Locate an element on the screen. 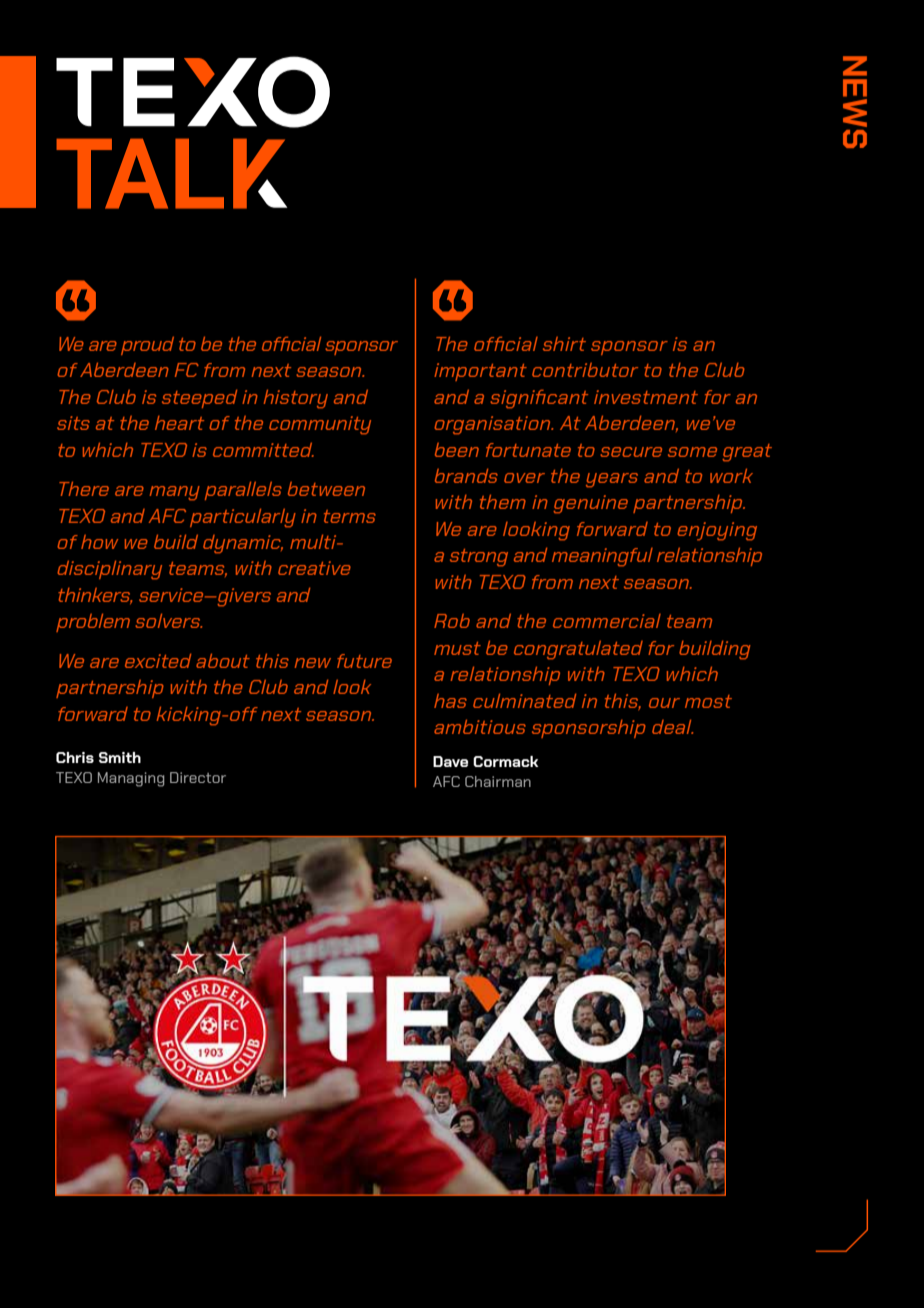  Chris is located at coordinates (75, 757).
